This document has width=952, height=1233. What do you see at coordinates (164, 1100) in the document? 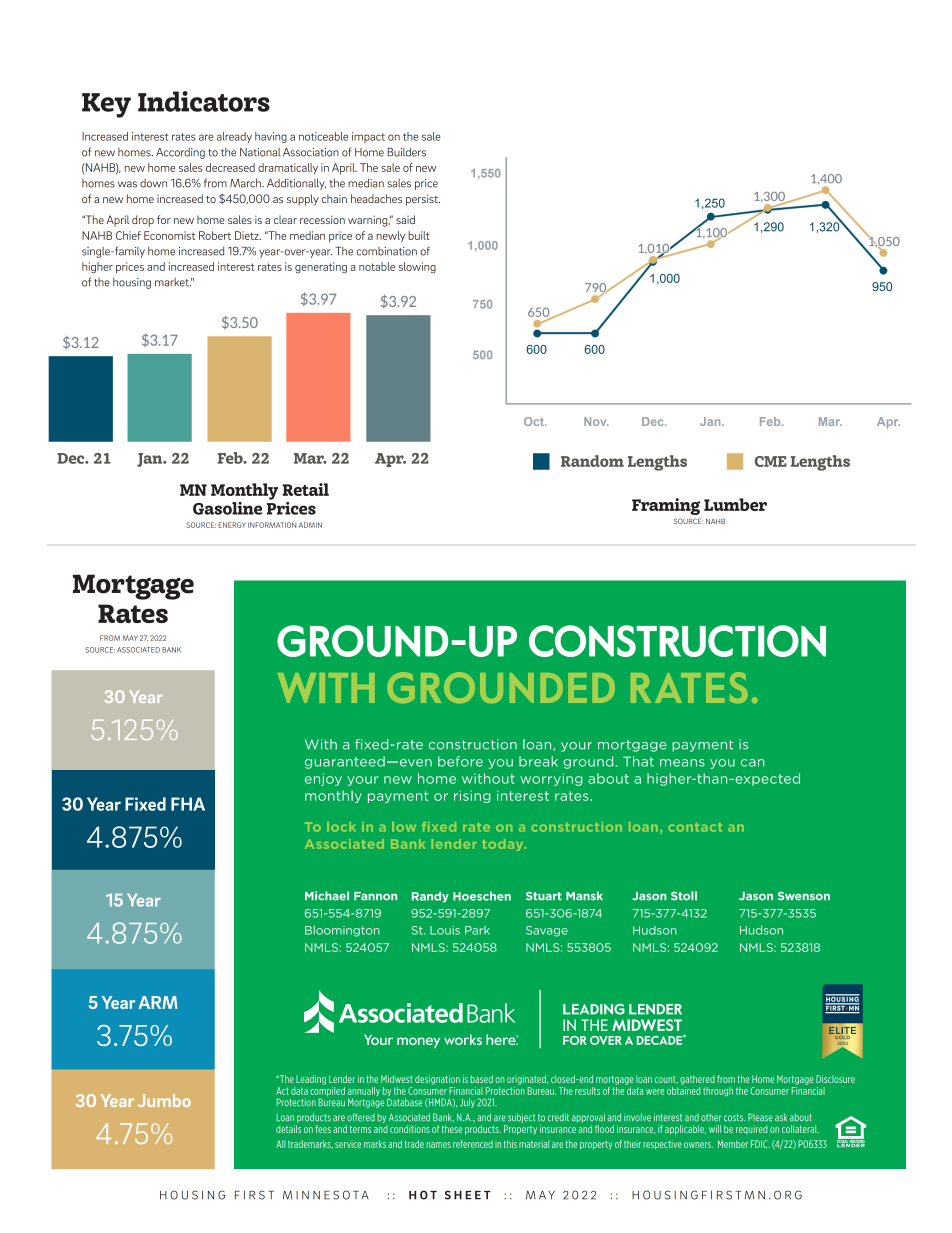
I see `Jumbo` at bounding box center [164, 1100].
